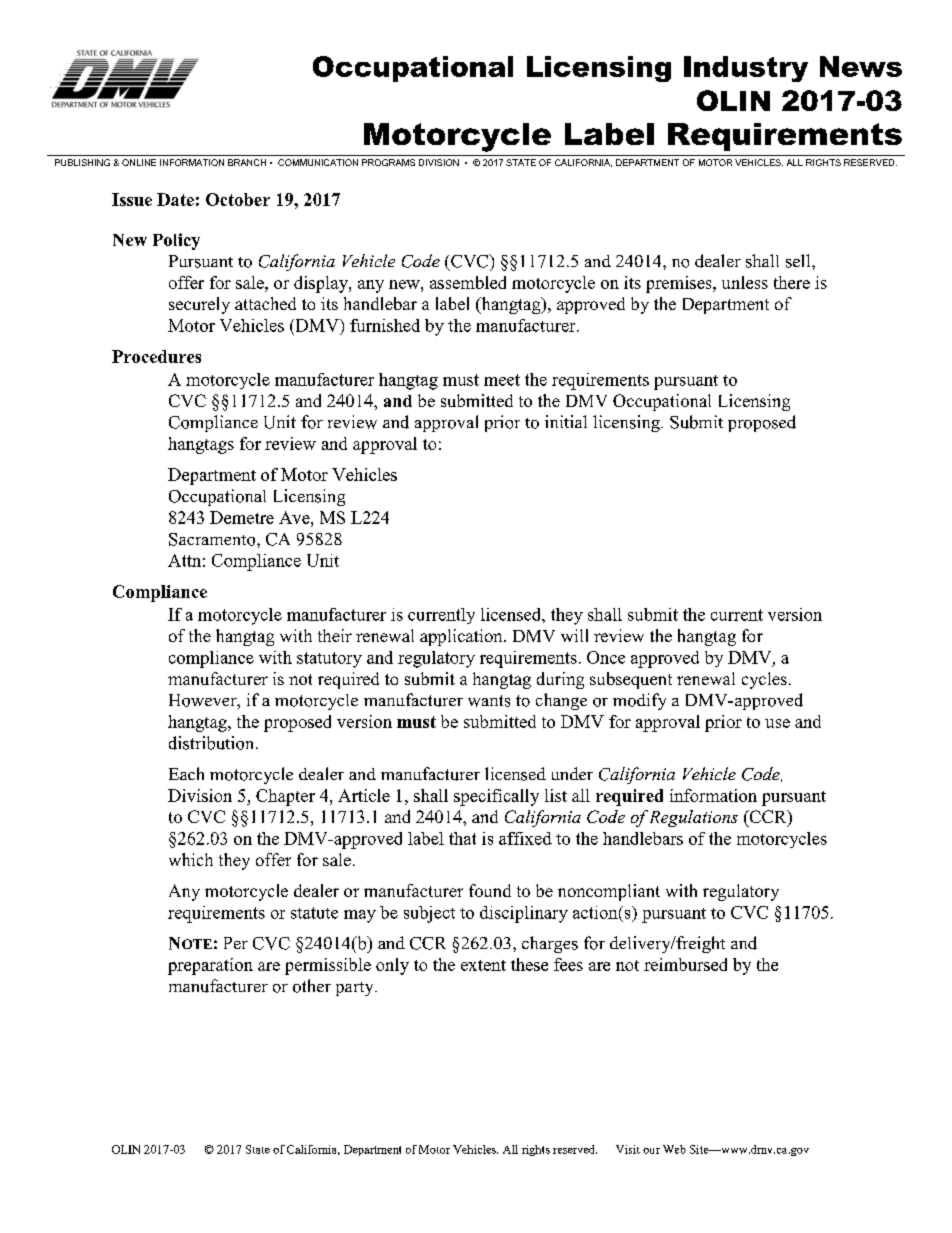 The width and height of the screenshot is (952, 1233). Describe the element at coordinates (746, 69) in the screenshot. I see `Industry` at that location.
